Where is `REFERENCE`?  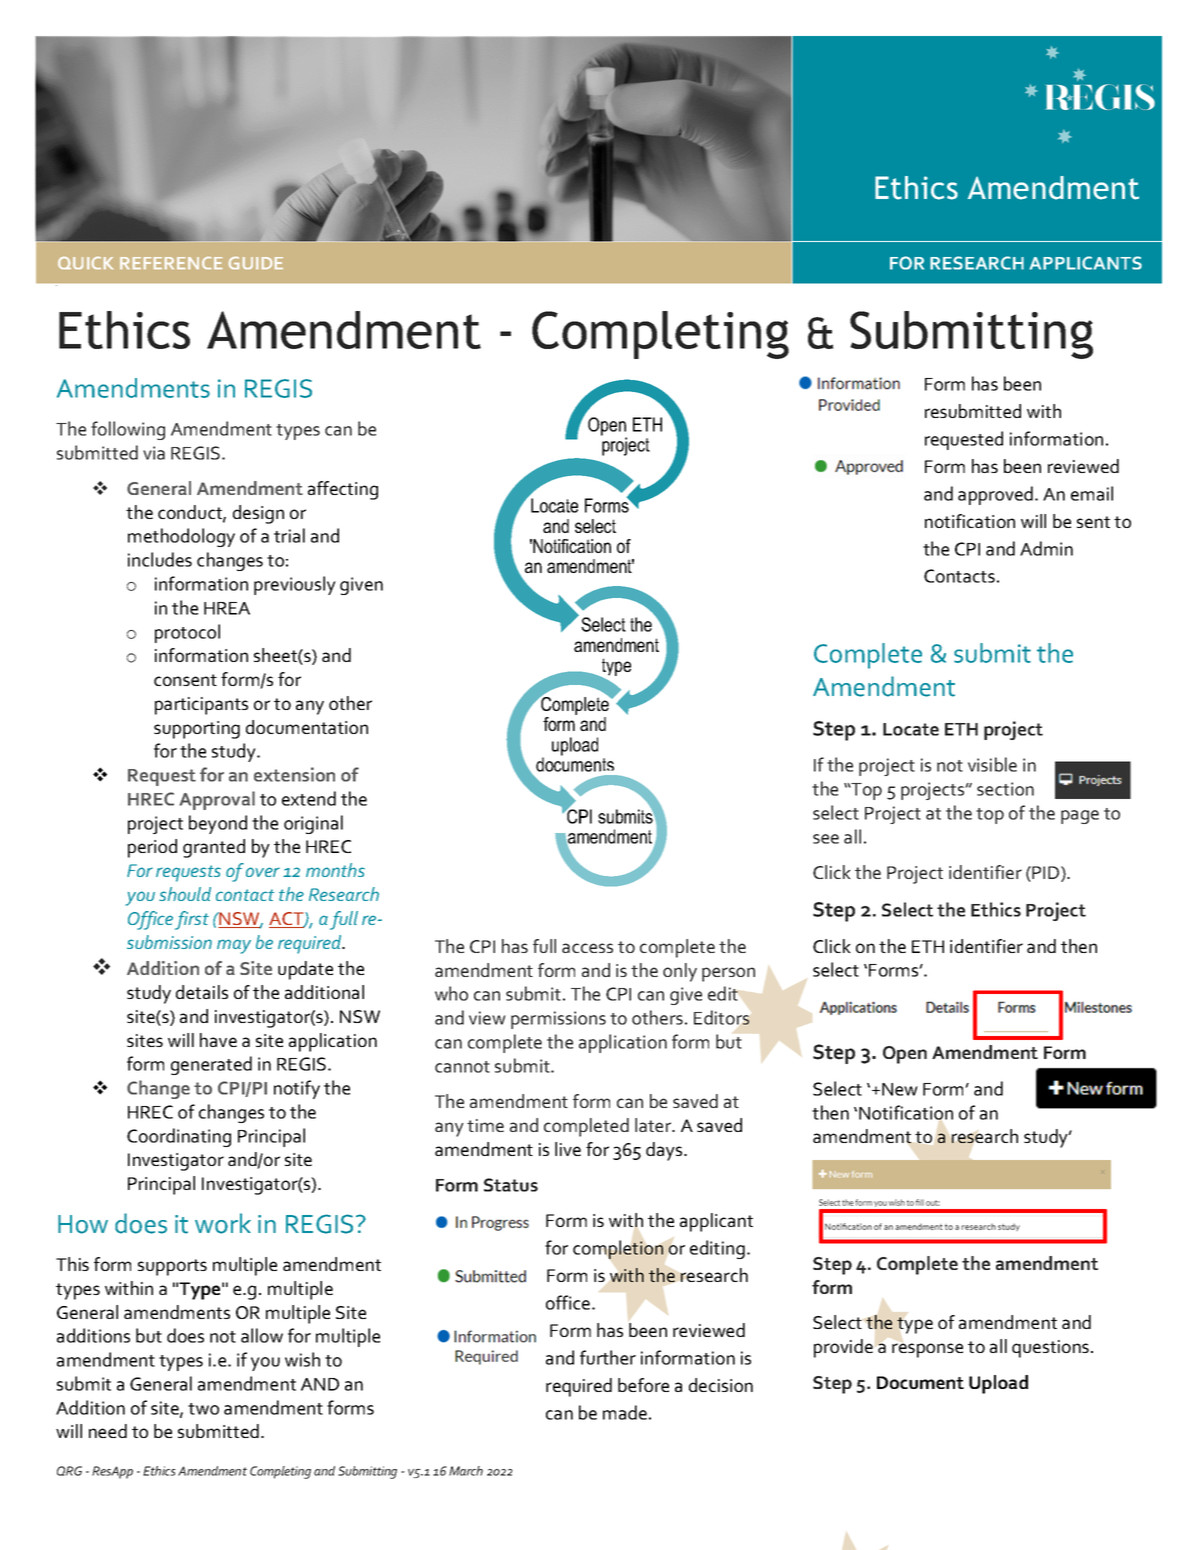
REFERENCE is located at coordinates (171, 263).
